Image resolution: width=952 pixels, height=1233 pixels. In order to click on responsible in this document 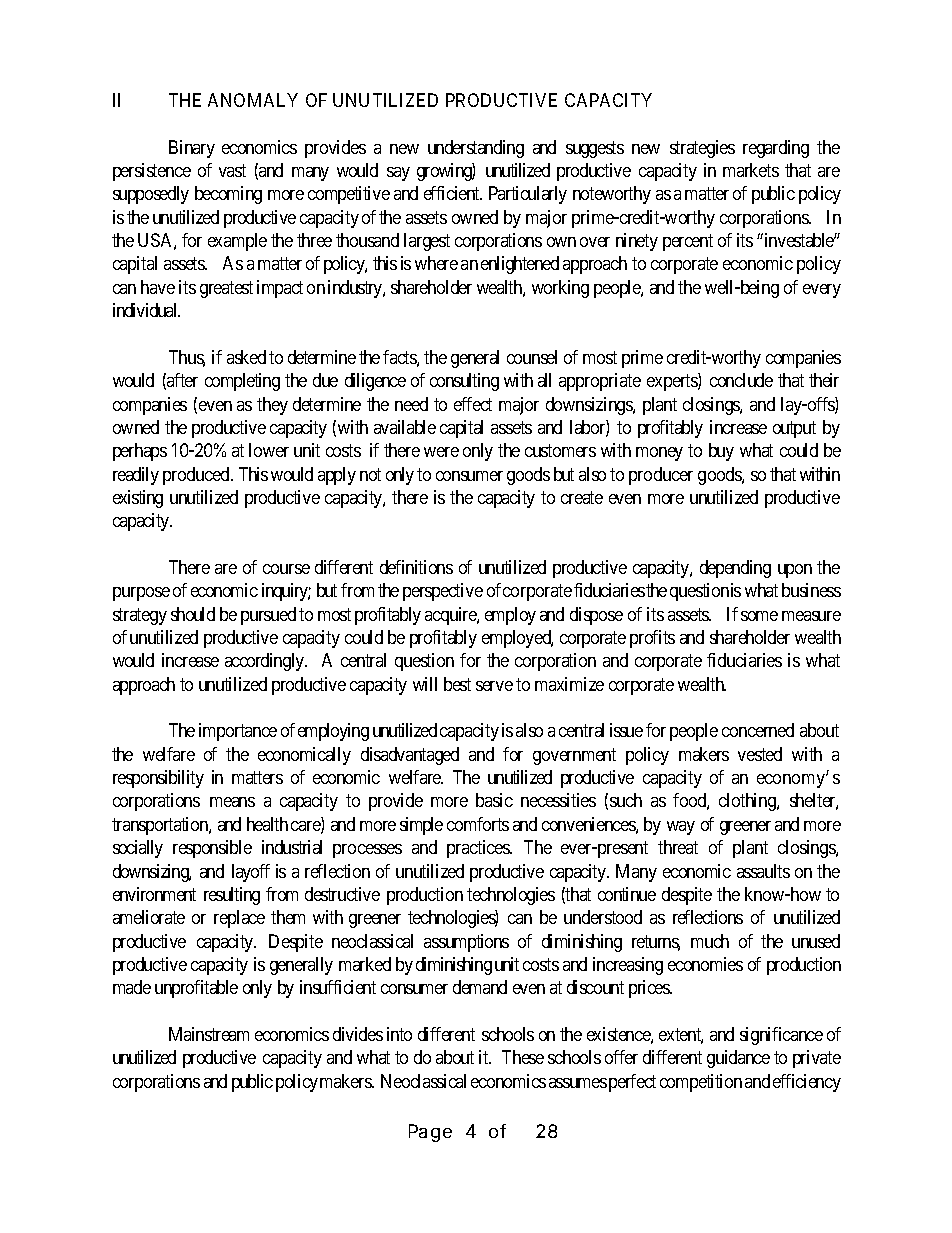, I will do `click(212, 849)`.
